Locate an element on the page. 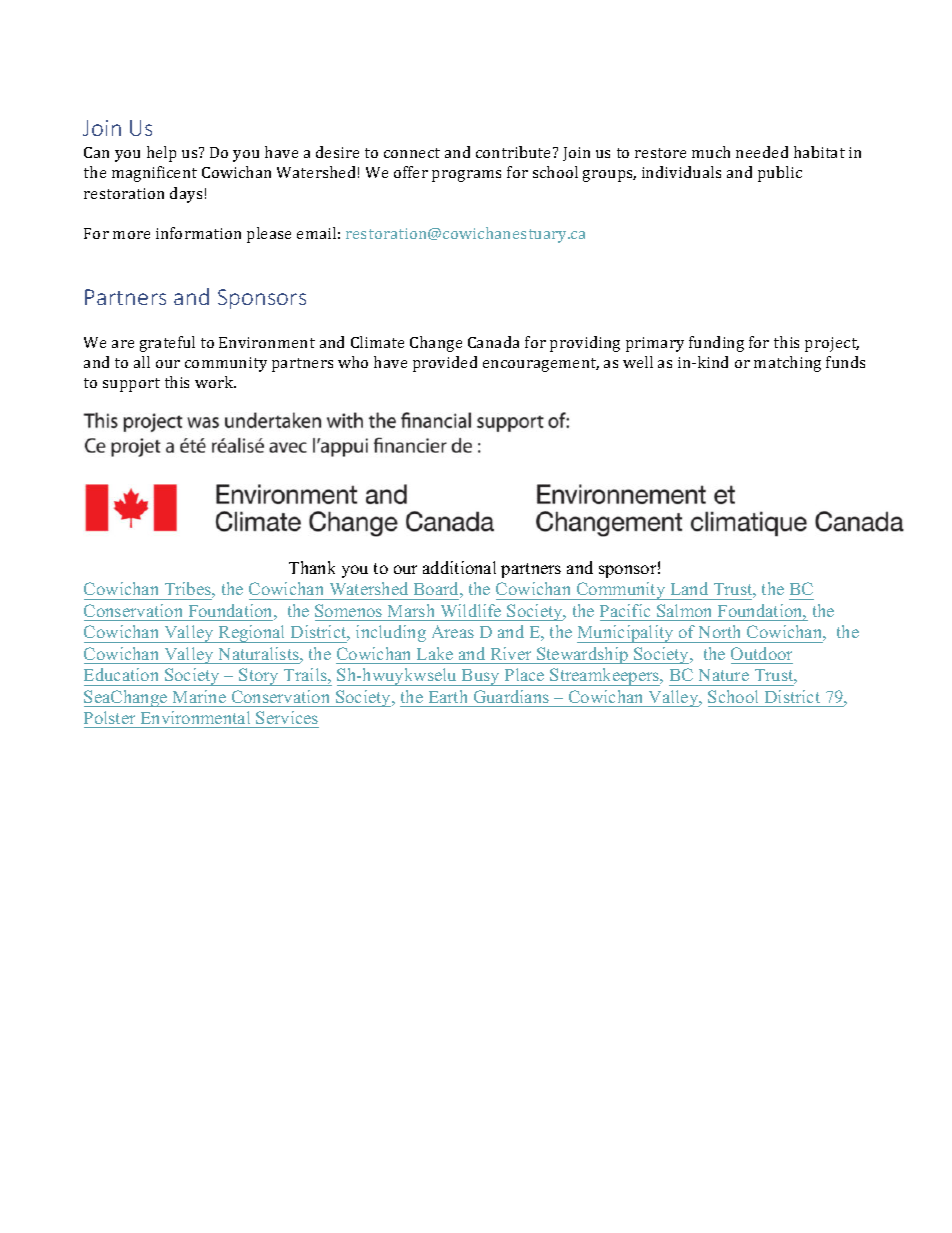 The width and height of the image is (952, 1233). Marine is located at coordinates (199, 696).
